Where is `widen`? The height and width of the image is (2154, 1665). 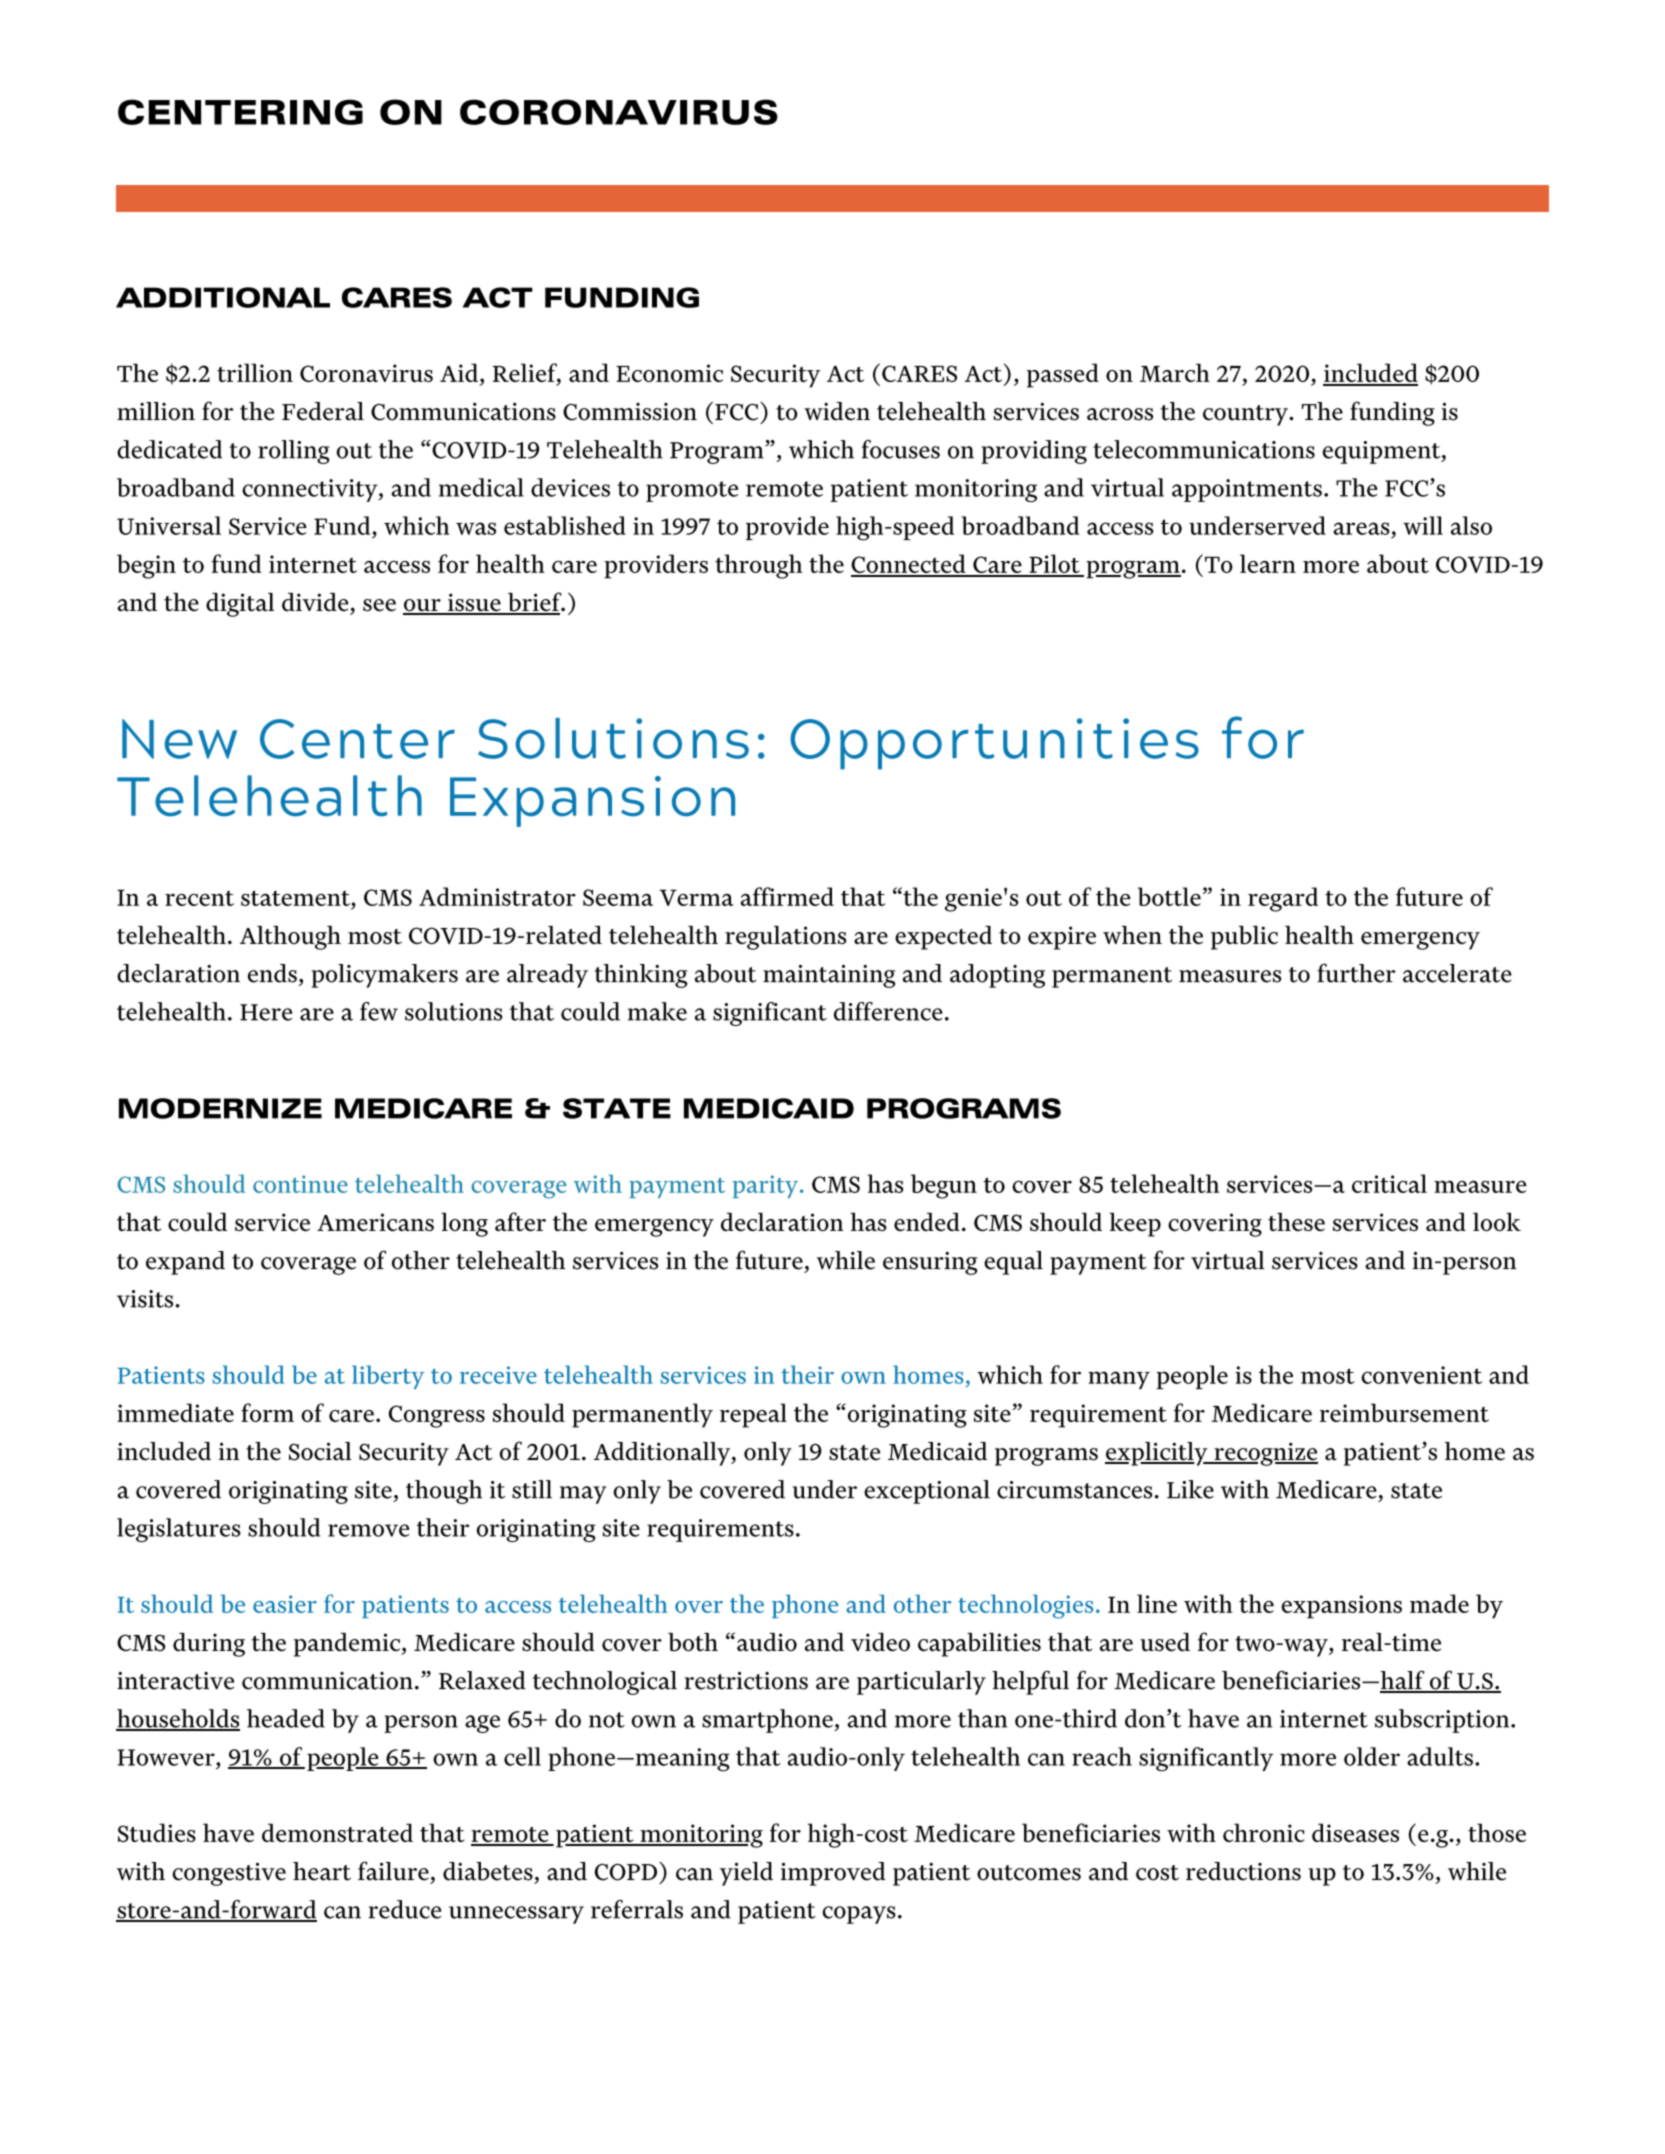
widen is located at coordinates (837, 411).
